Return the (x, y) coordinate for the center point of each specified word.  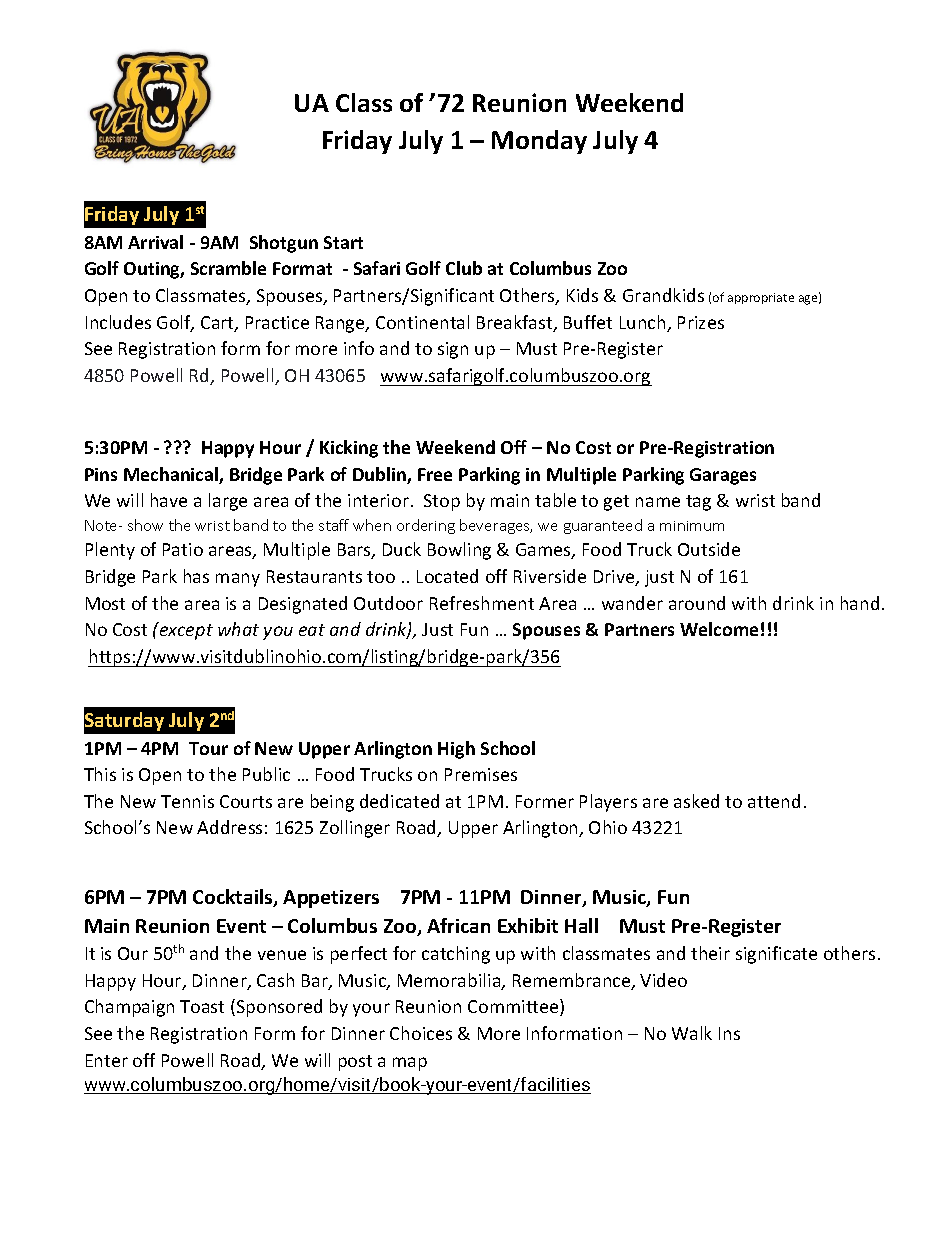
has (196, 576)
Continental (422, 322)
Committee (514, 1007)
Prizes (701, 322)
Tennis (187, 801)
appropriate (761, 298)
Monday (539, 142)
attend (774, 801)
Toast (202, 1006)
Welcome (719, 629)
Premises (481, 774)
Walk (692, 1033)
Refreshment (482, 603)
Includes (118, 322)
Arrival (155, 242)
